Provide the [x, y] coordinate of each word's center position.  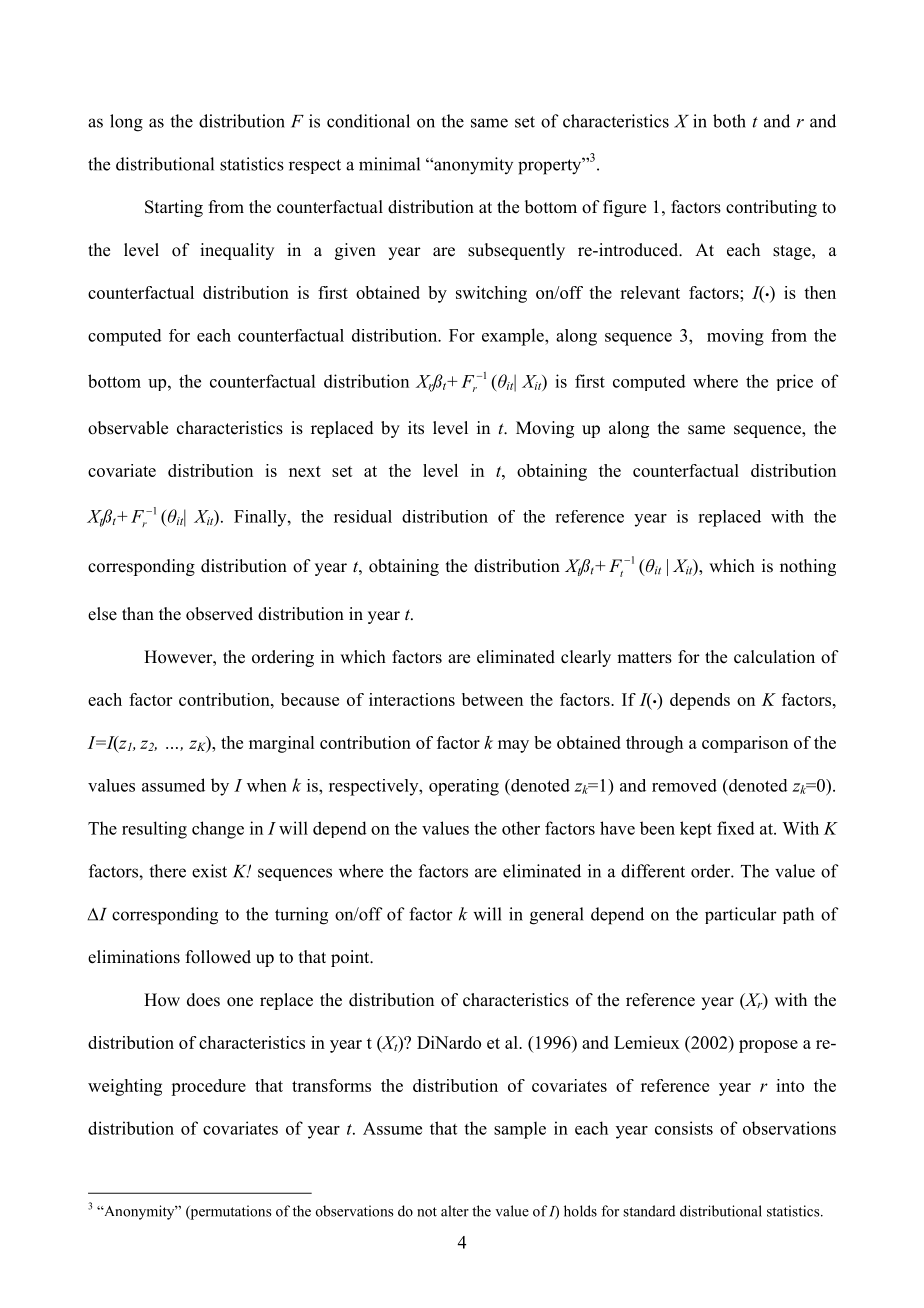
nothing [808, 567]
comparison [745, 744]
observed [219, 614]
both [729, 121]
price [795, 382]
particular [741, 915]
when [267, 785]
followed [218, 957]
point [351, 958]
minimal [389, 164]
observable [128, 428]
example [514, 337]
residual [363, 516]
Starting [174, 208]
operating [464, 787]
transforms [331, 1085]
